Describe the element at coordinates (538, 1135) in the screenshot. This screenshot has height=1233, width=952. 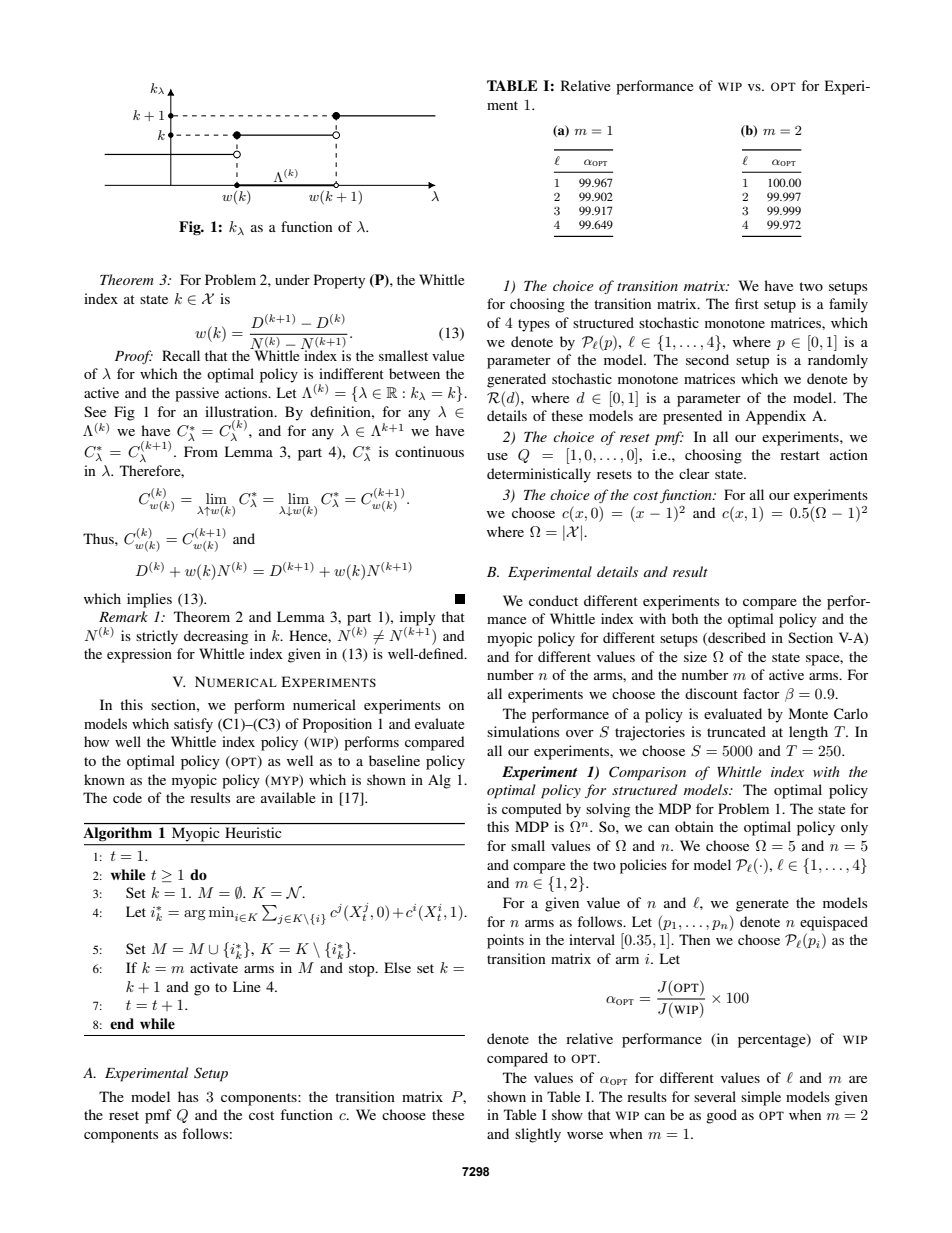
I see `slightly` at that location.
